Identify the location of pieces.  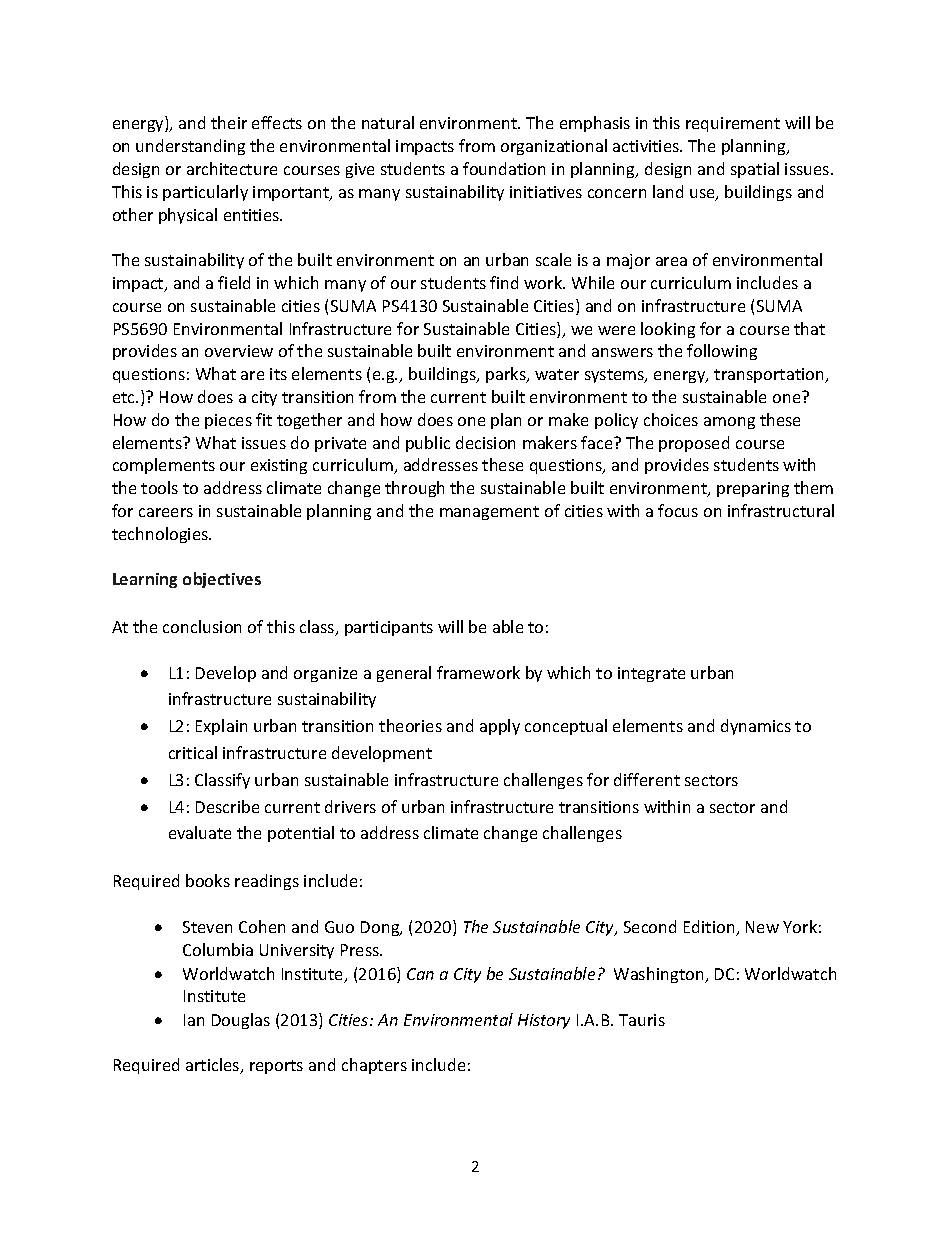
(228, 421).
